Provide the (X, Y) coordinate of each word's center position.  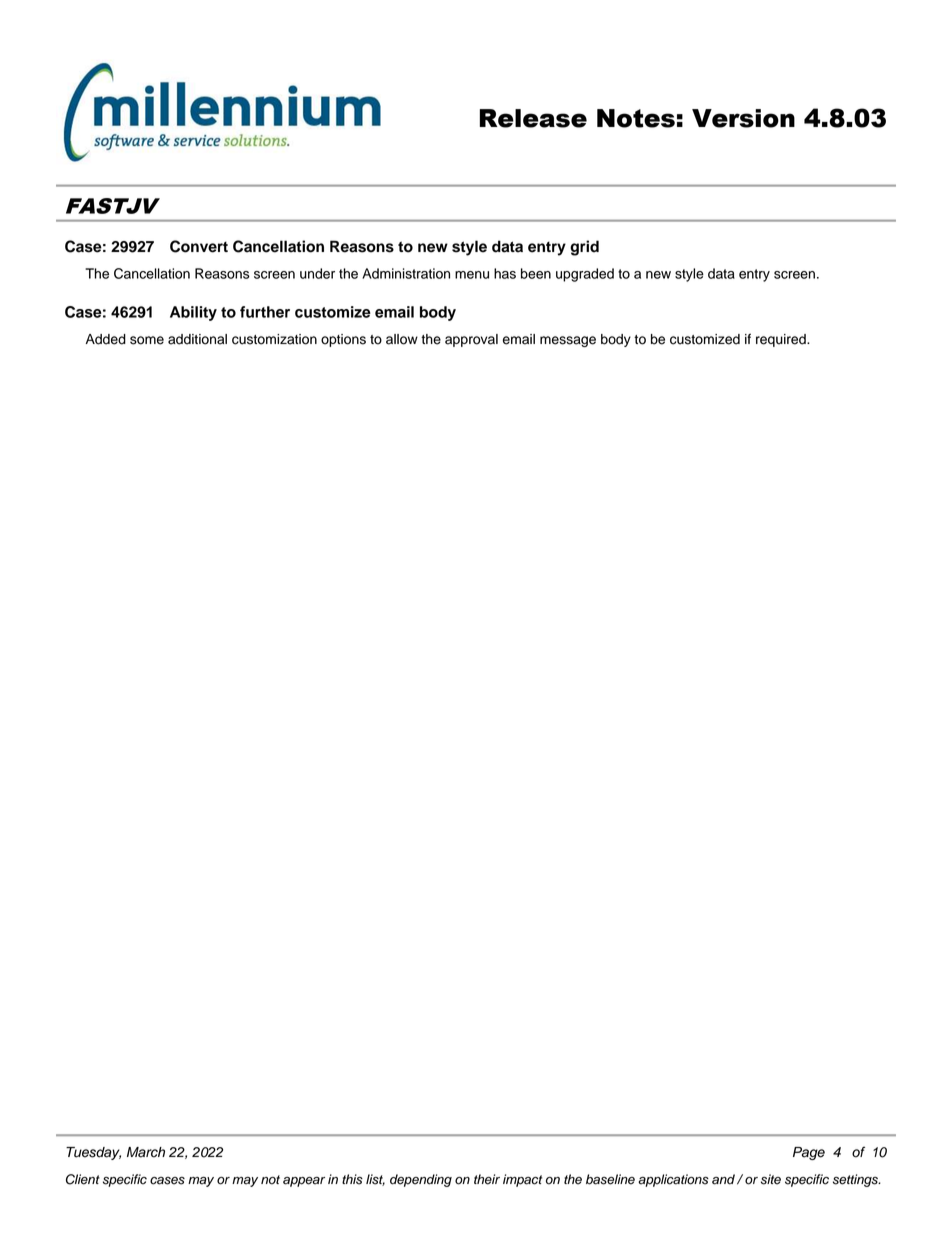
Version (743, 118)
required (782, 340)
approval (471, 340)
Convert (199, 246)
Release (533, 118)
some (147, 340)
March (146, 1152)
